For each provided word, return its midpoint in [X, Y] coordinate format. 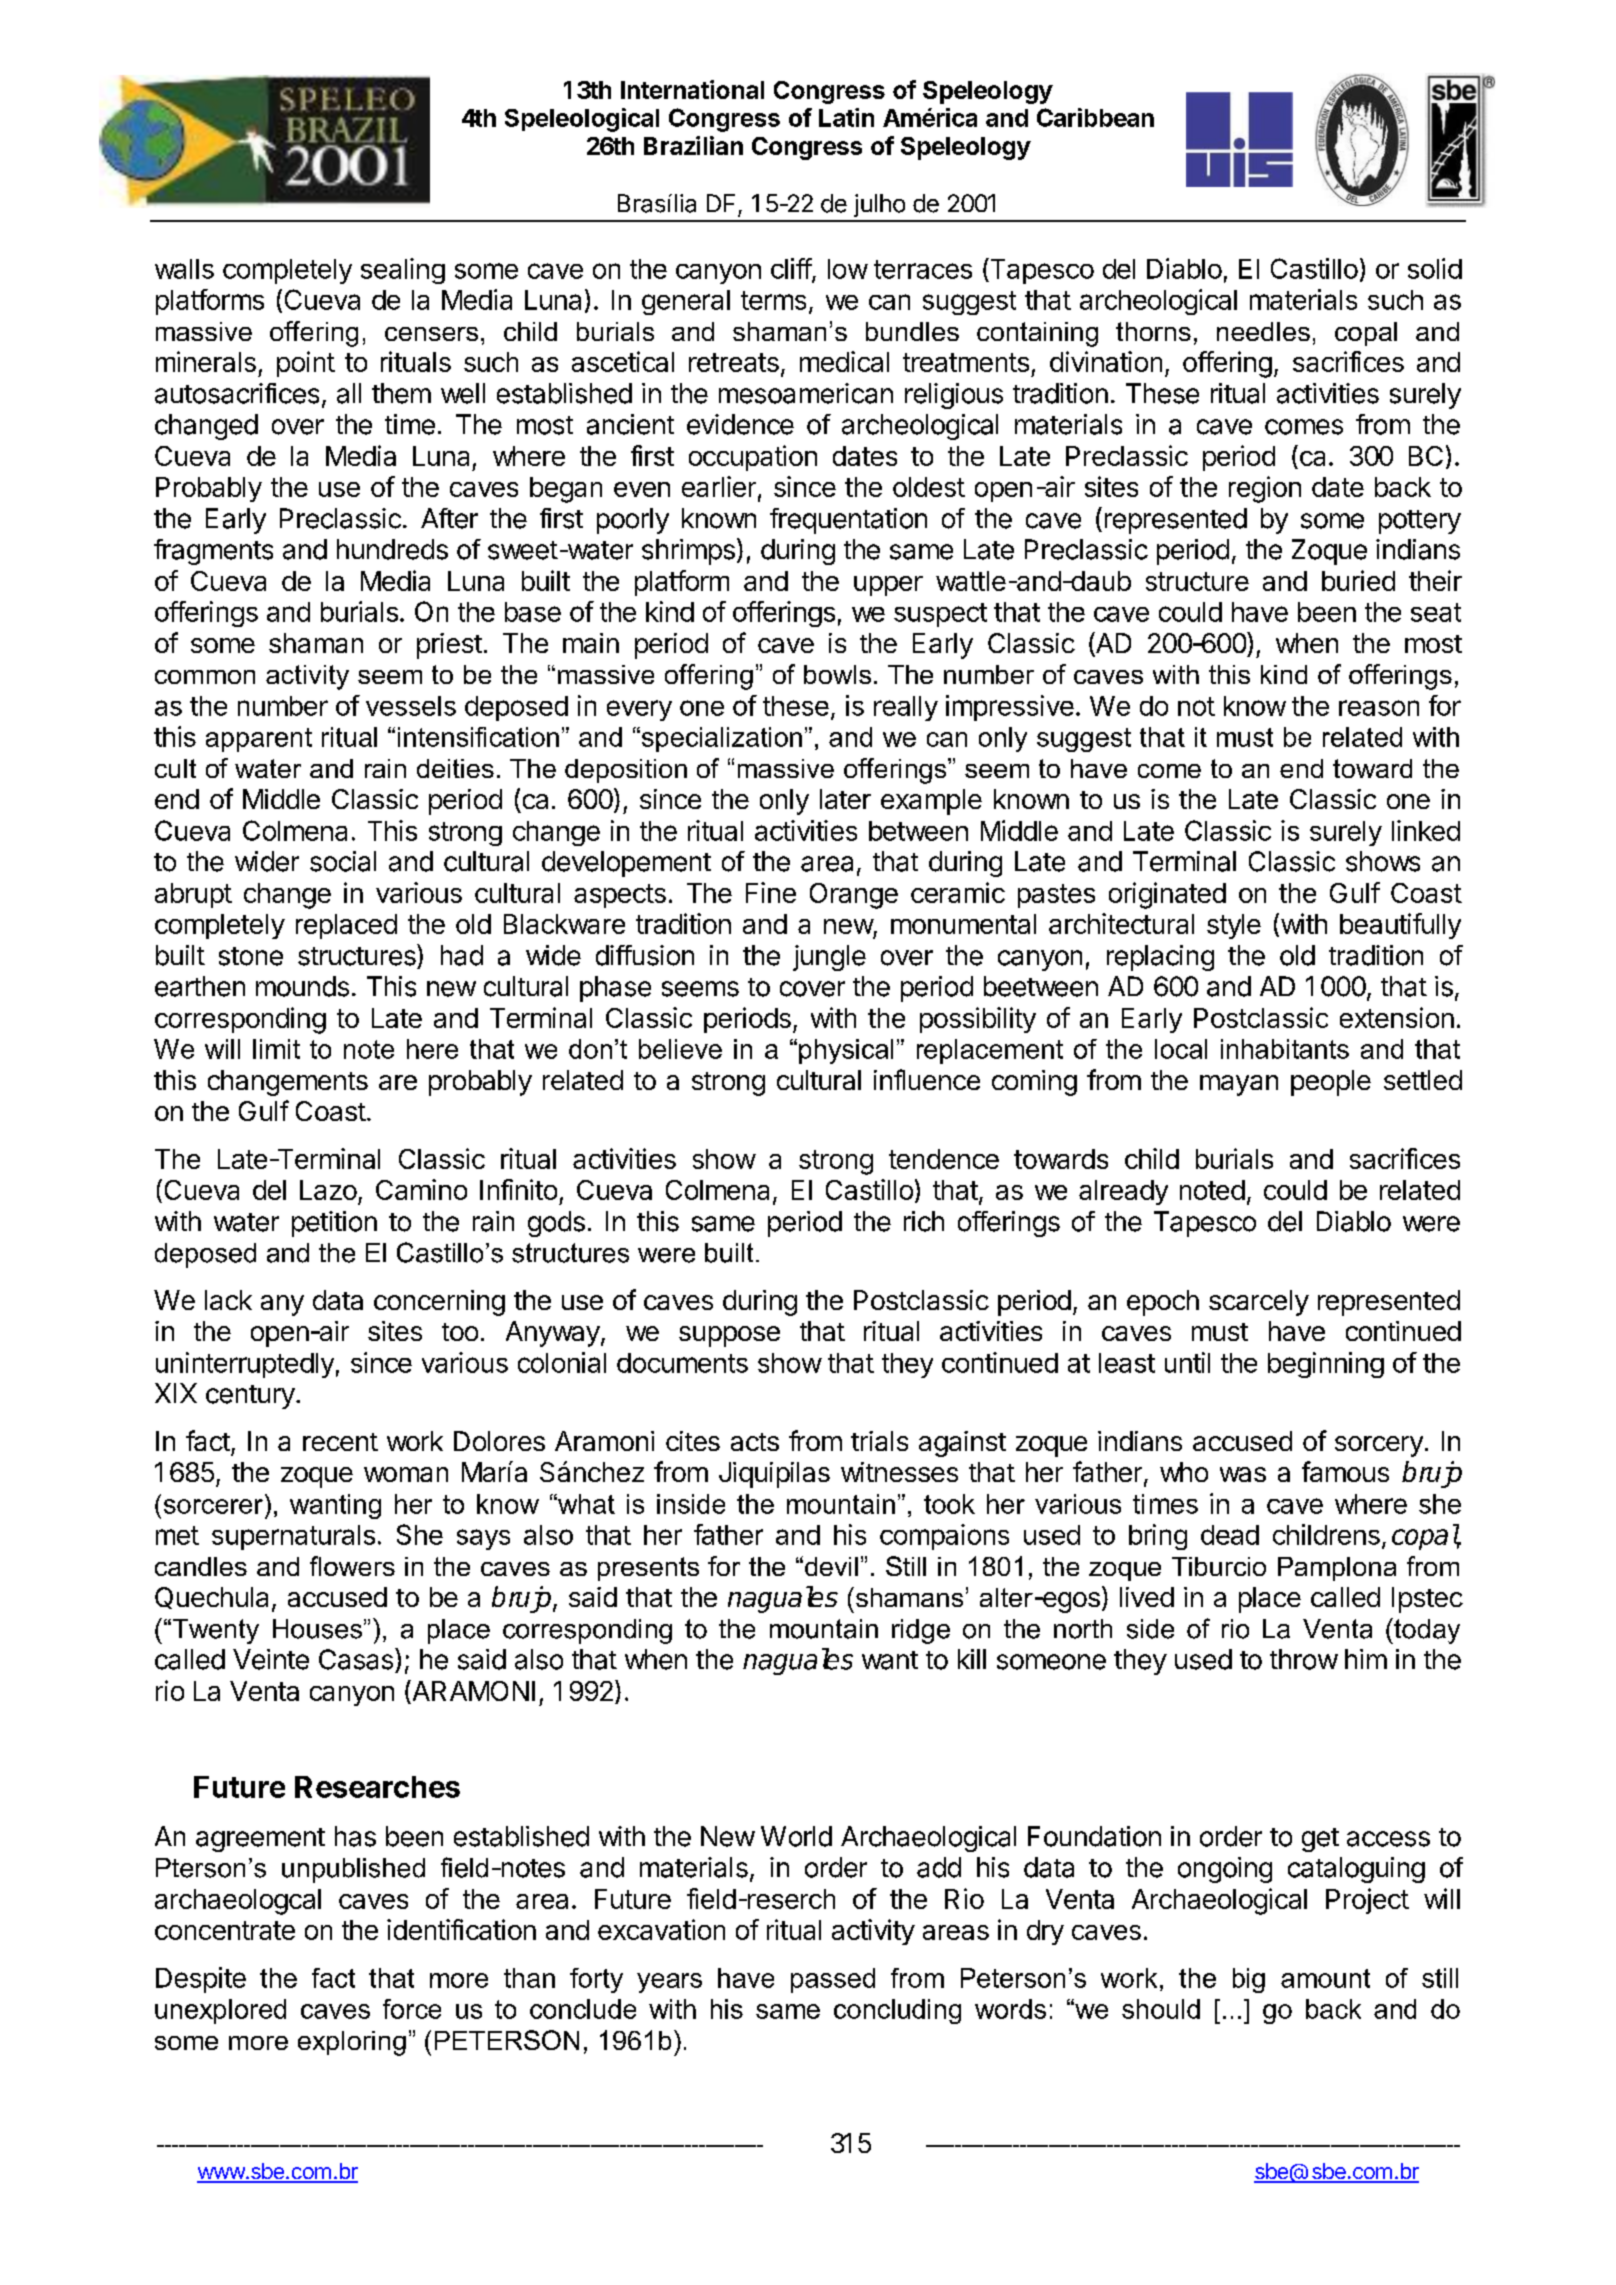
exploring [352, 2043]
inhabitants [1285, 1049]
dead [1230, 1535]
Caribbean [1095, 117]
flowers [352, 1566]
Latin [846, 117]
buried [1358, 580]
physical [846, 1051]
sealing [403, 271]
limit [276, 1049]
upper [888, 586]
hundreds [392, 549]
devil [831, 1566]
